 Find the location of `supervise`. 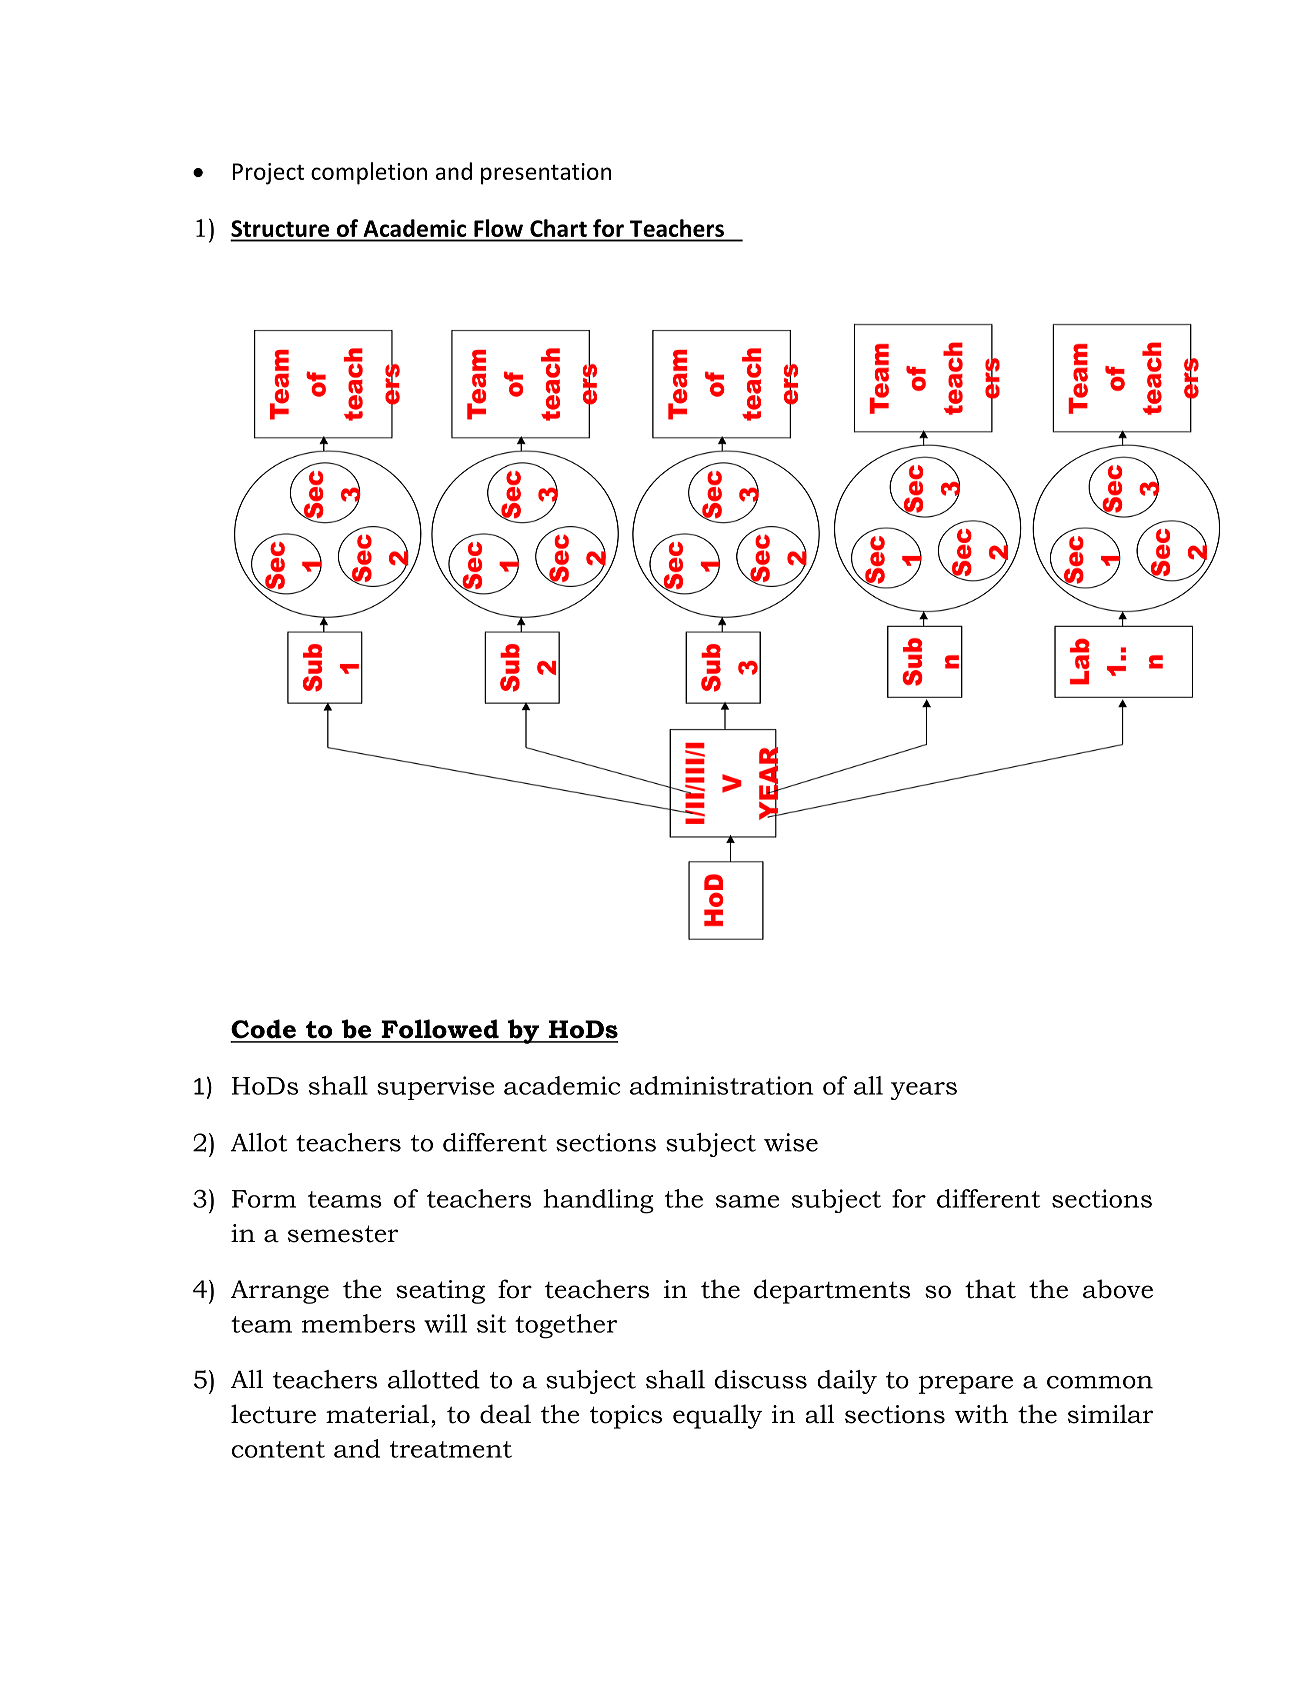

supervise is located at coordinates (435, 1088).
